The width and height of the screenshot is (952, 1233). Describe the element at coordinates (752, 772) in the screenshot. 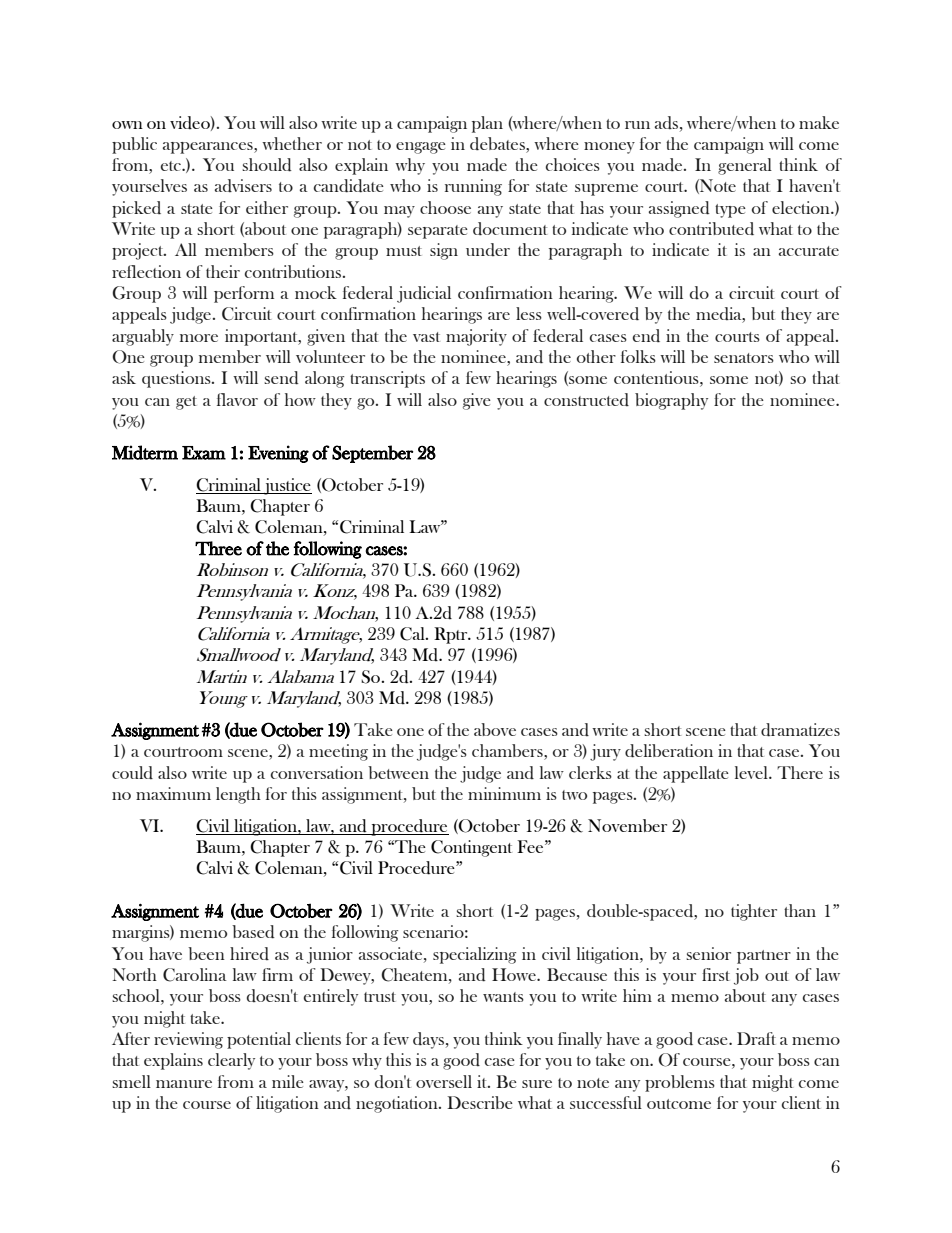

I see `level` at that location.
